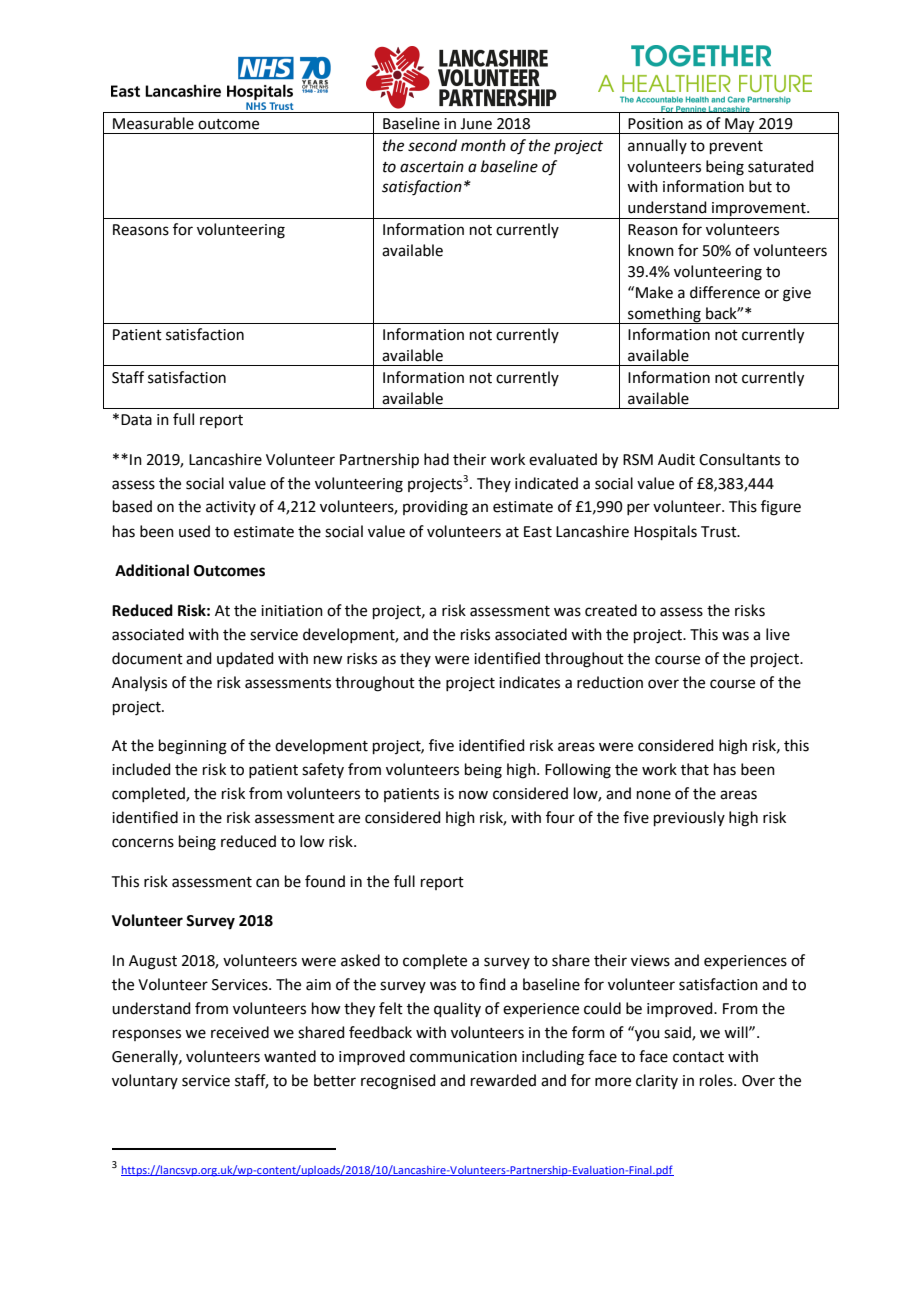 This page has height=1308, width=924. I want to click on previously, so click(689, 818).
